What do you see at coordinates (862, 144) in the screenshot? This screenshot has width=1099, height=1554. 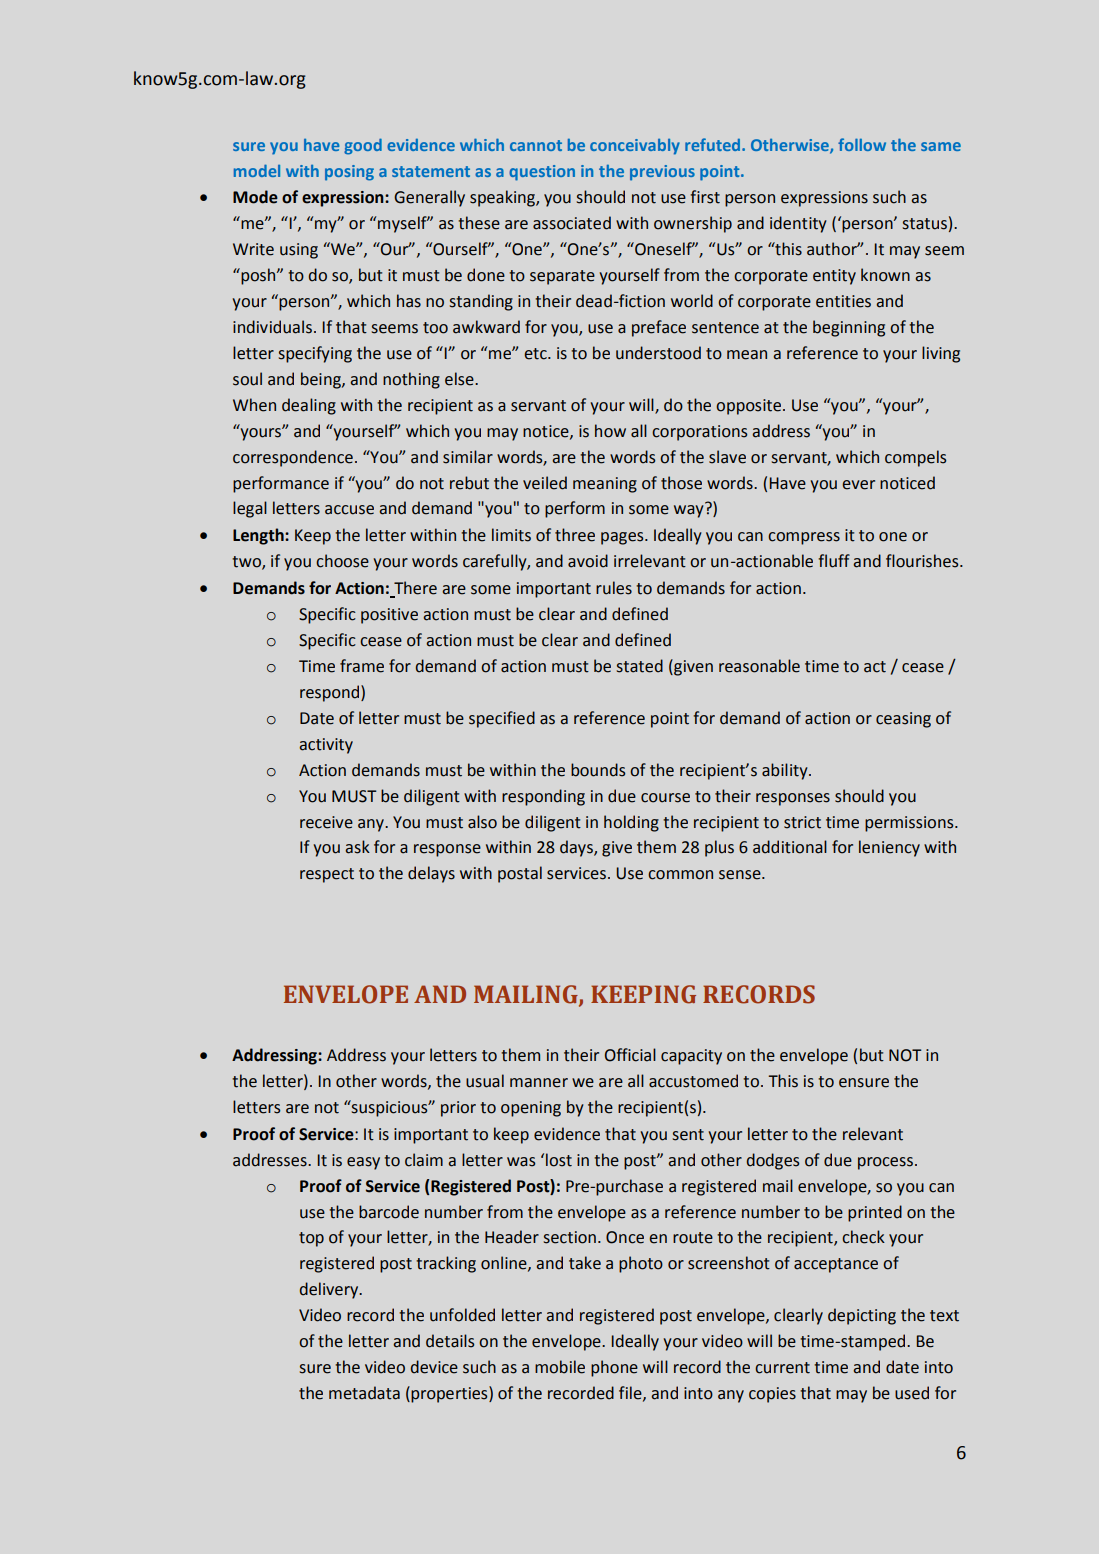 I see `follow` at bounding box center [862, 144].
